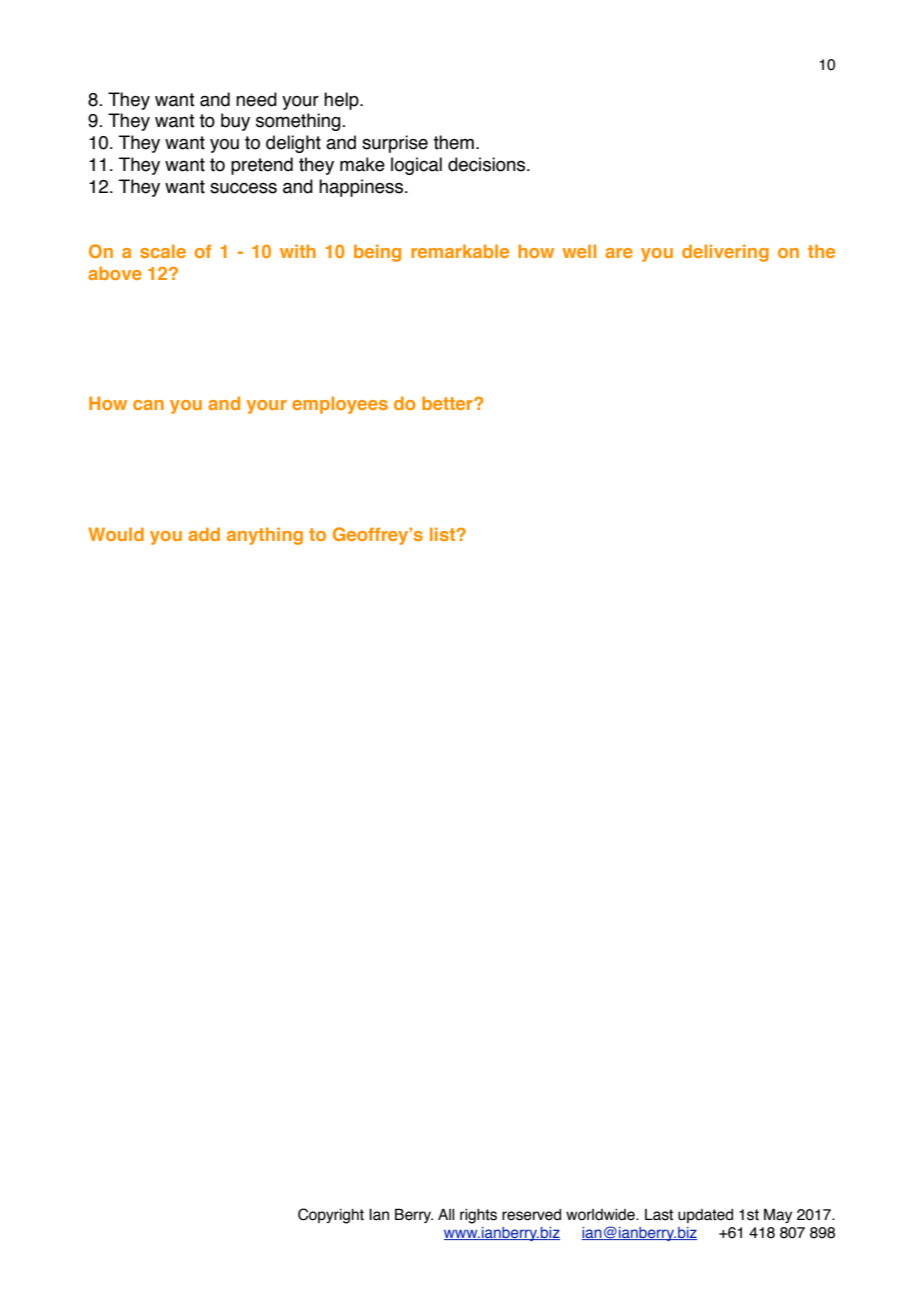 The image size is (924, 1308). What do you see at coordinates (265, 536) in the screenshot?
I see `anything` at bounding box center [265, 536].
